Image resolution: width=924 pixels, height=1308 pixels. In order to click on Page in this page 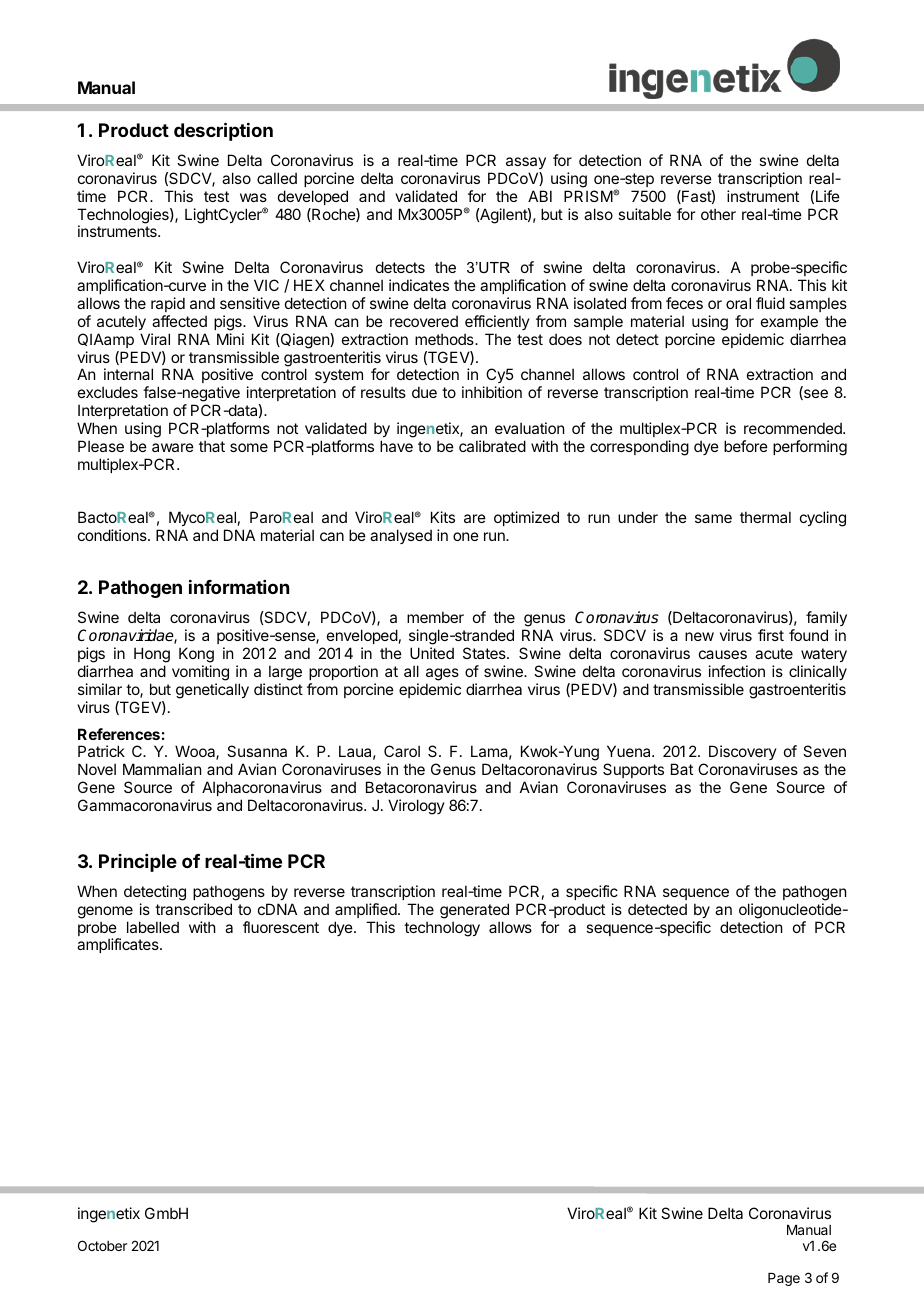, I will do `click(784, 1279)`.
